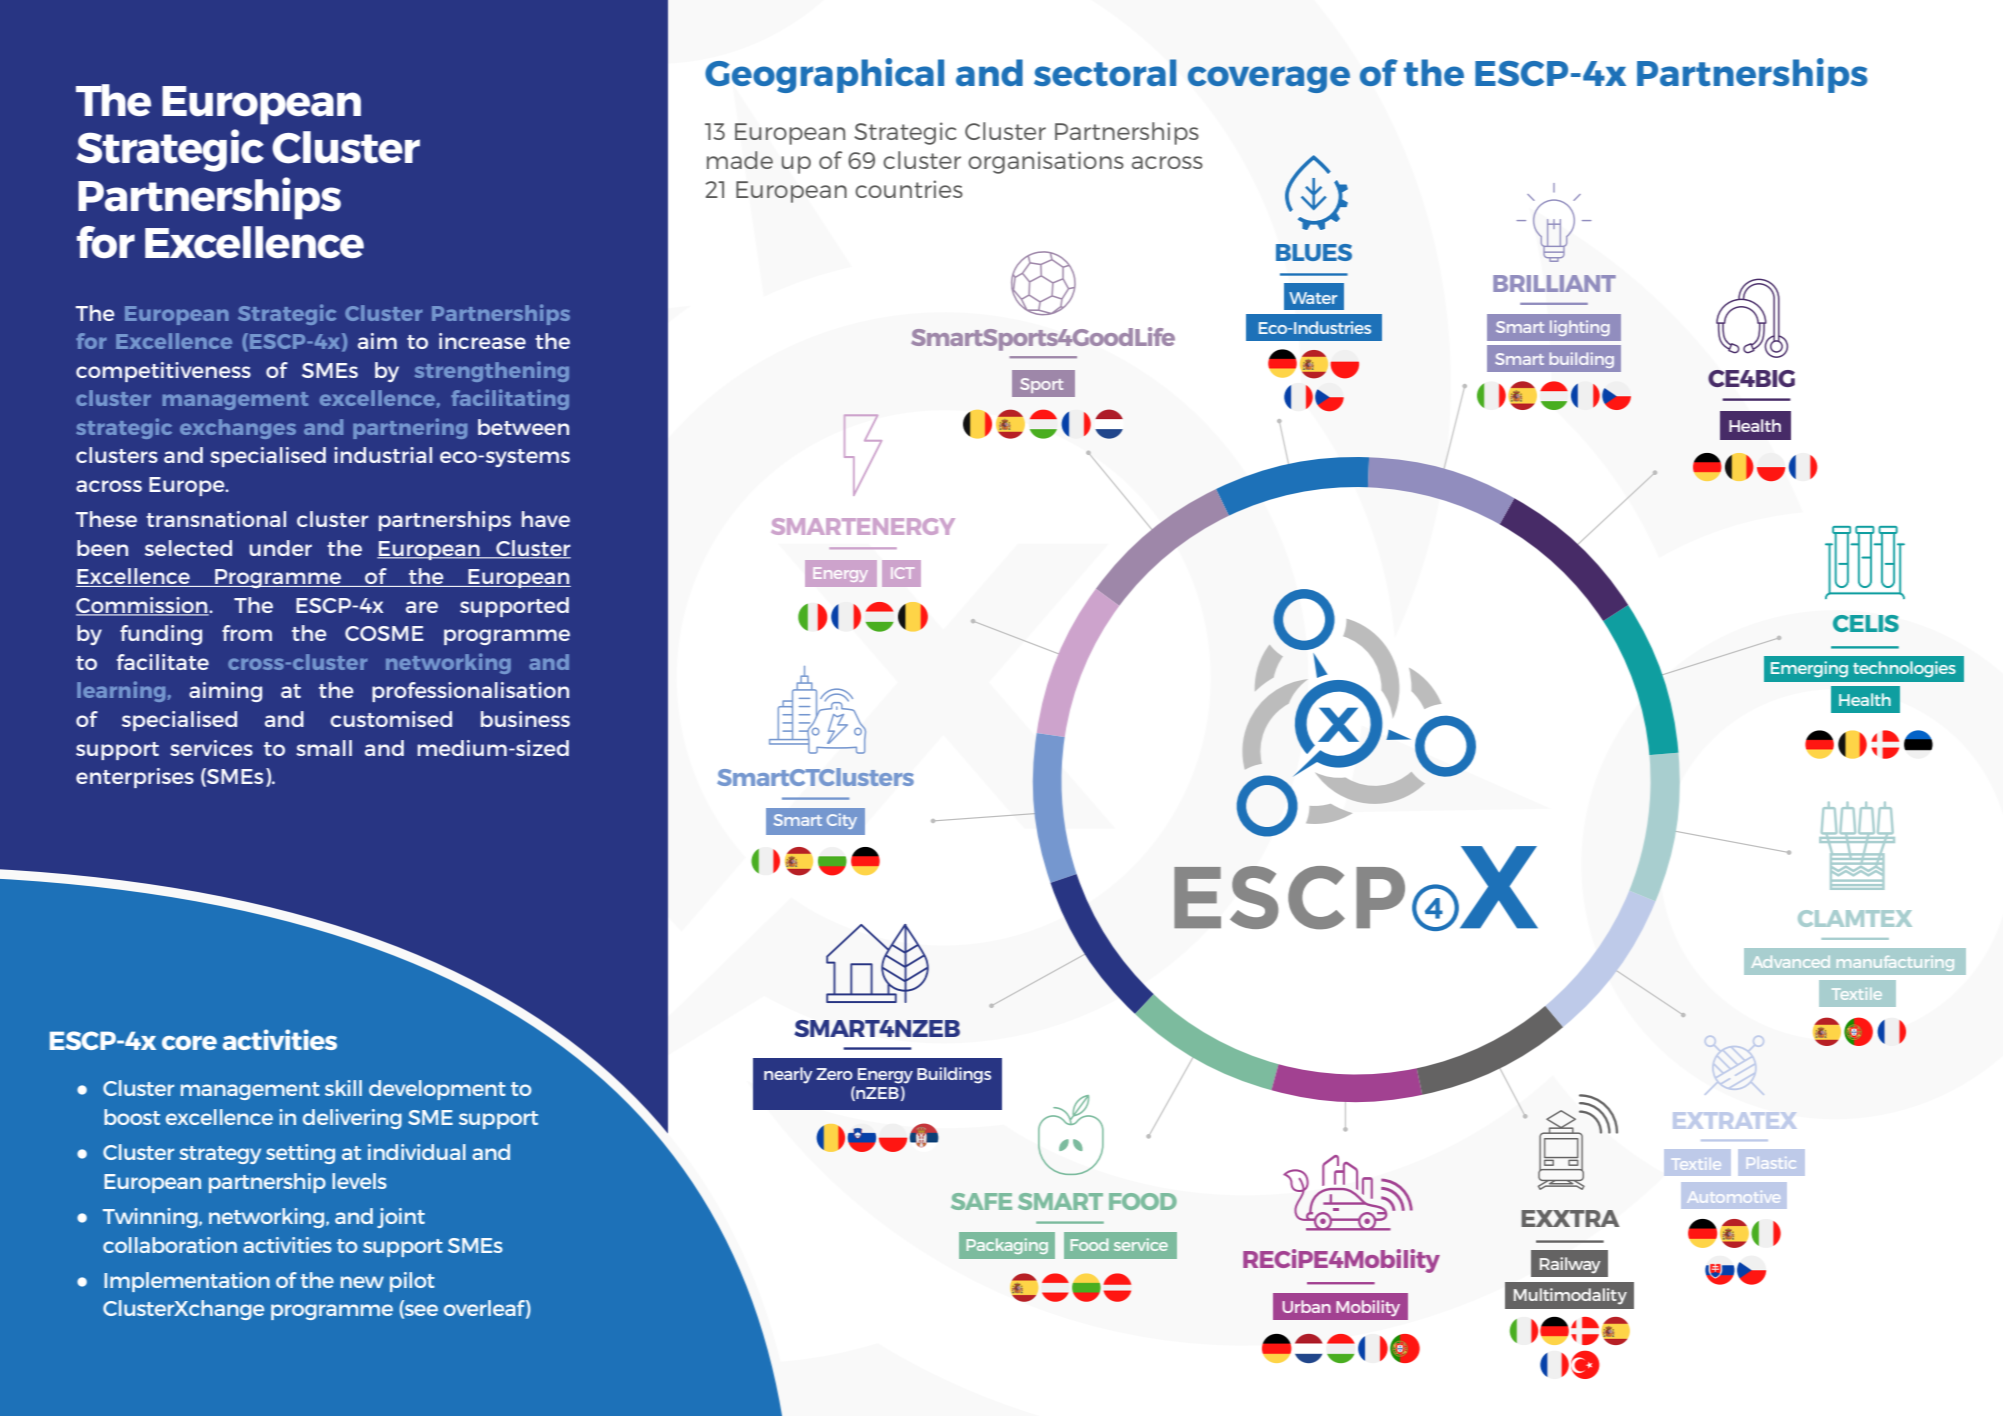  I want to click on made, so click(740, 160).
